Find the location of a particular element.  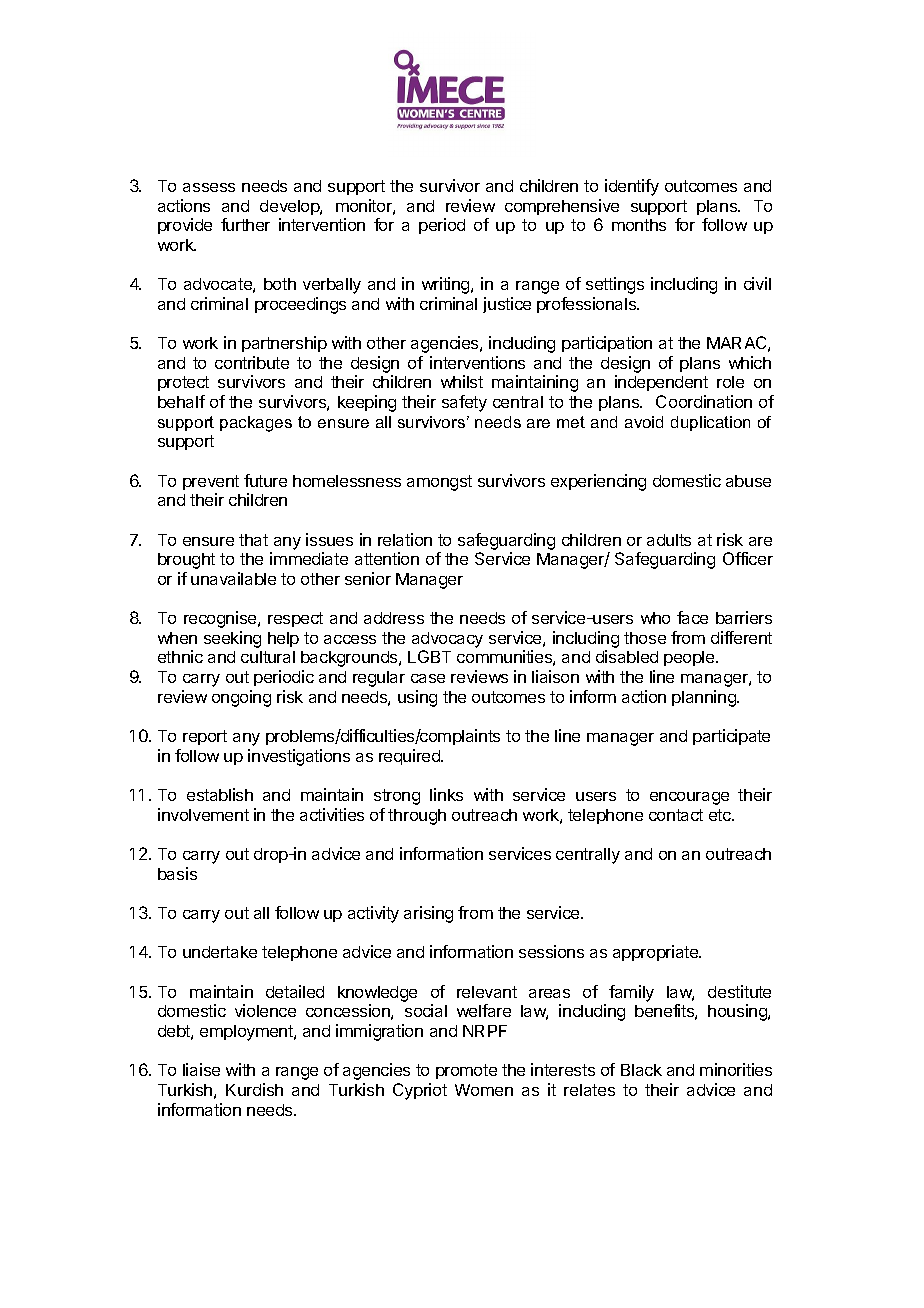

required is located at coordinates (410, 757).
